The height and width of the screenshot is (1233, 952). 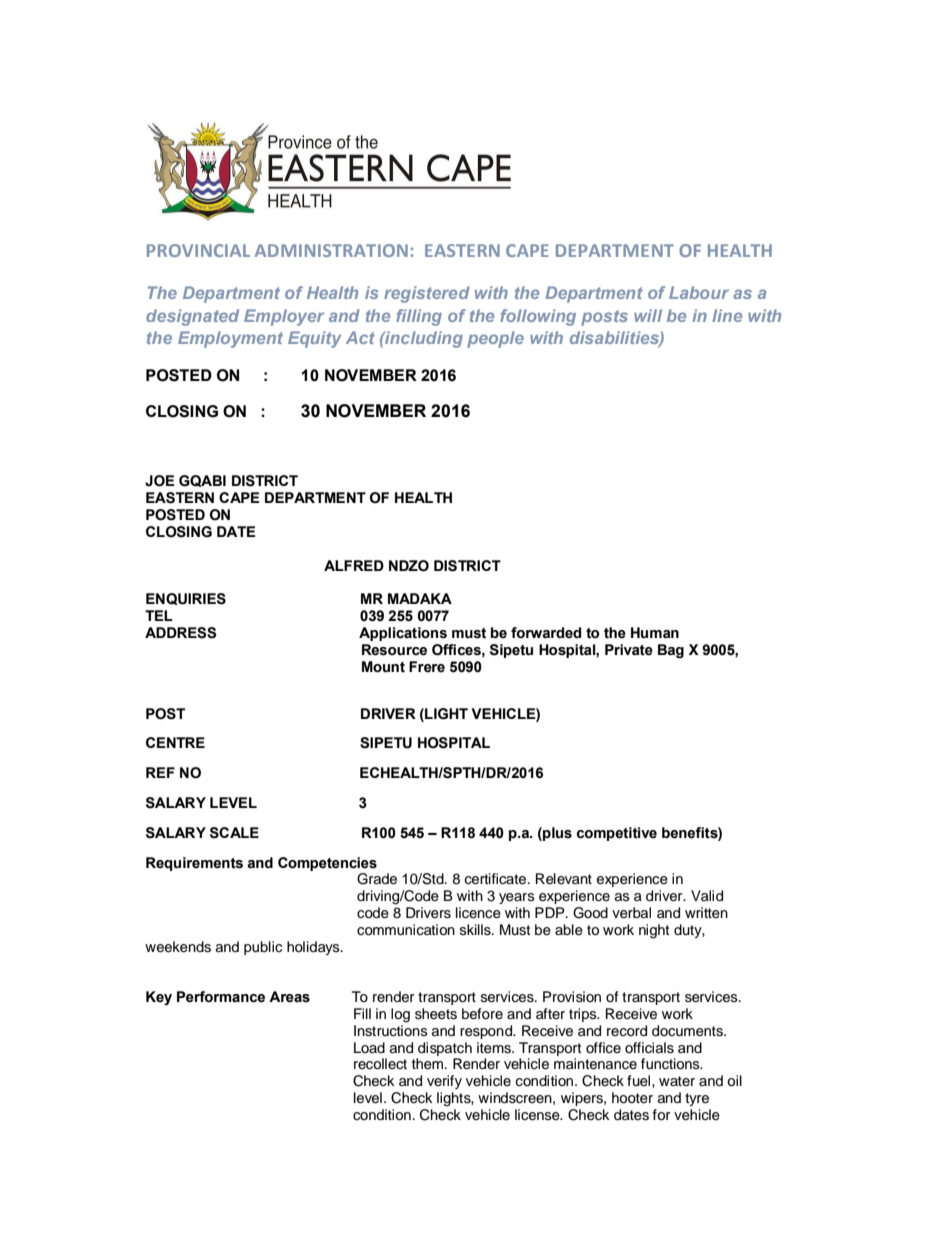 What do you see at coordinates (444, 1082) in the screenshot?
I see `verify` at bounding box center [444, 1082].
